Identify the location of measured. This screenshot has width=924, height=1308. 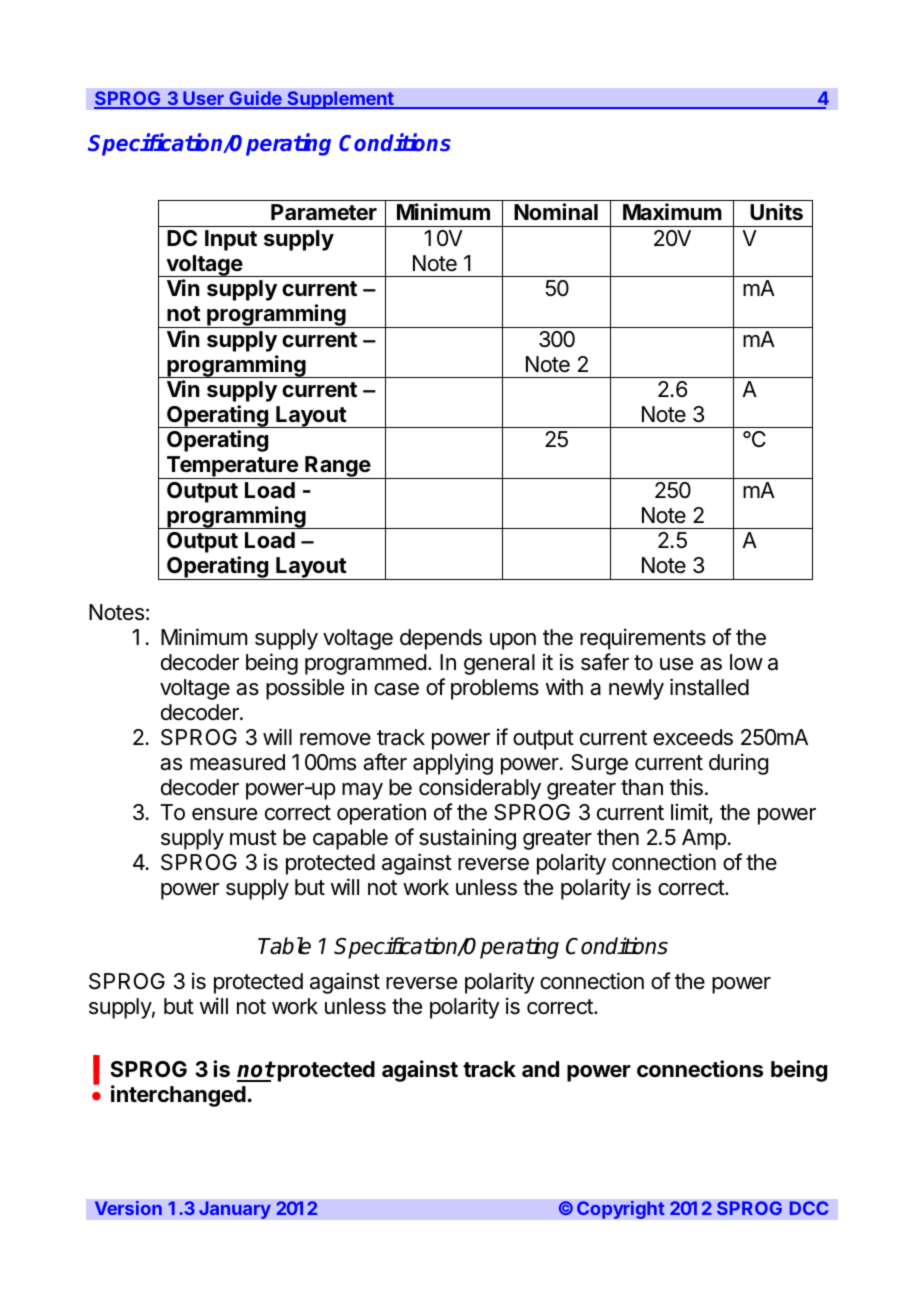
(237, 762).
